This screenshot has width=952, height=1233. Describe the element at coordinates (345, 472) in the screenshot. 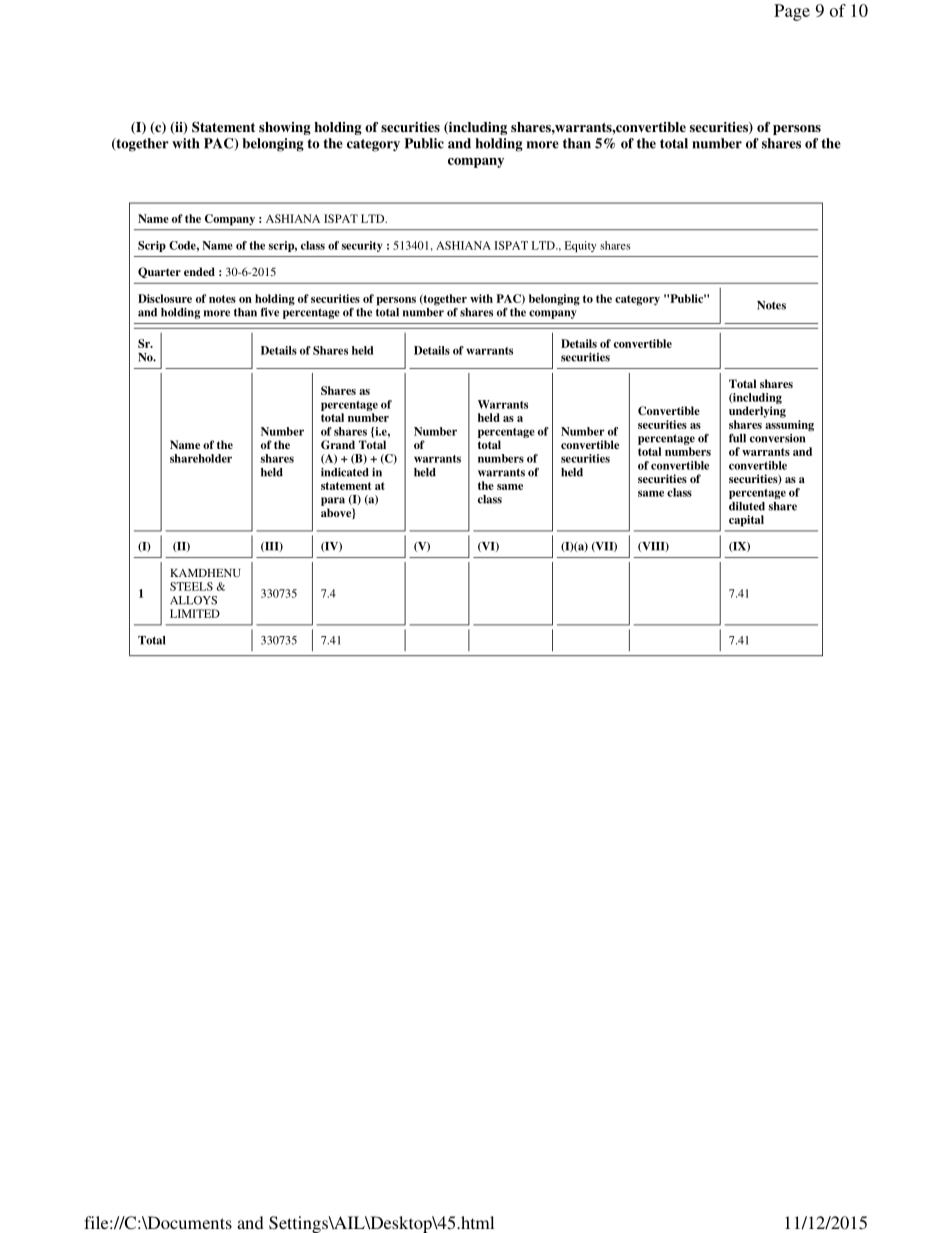

I see `indicated` at that location.
